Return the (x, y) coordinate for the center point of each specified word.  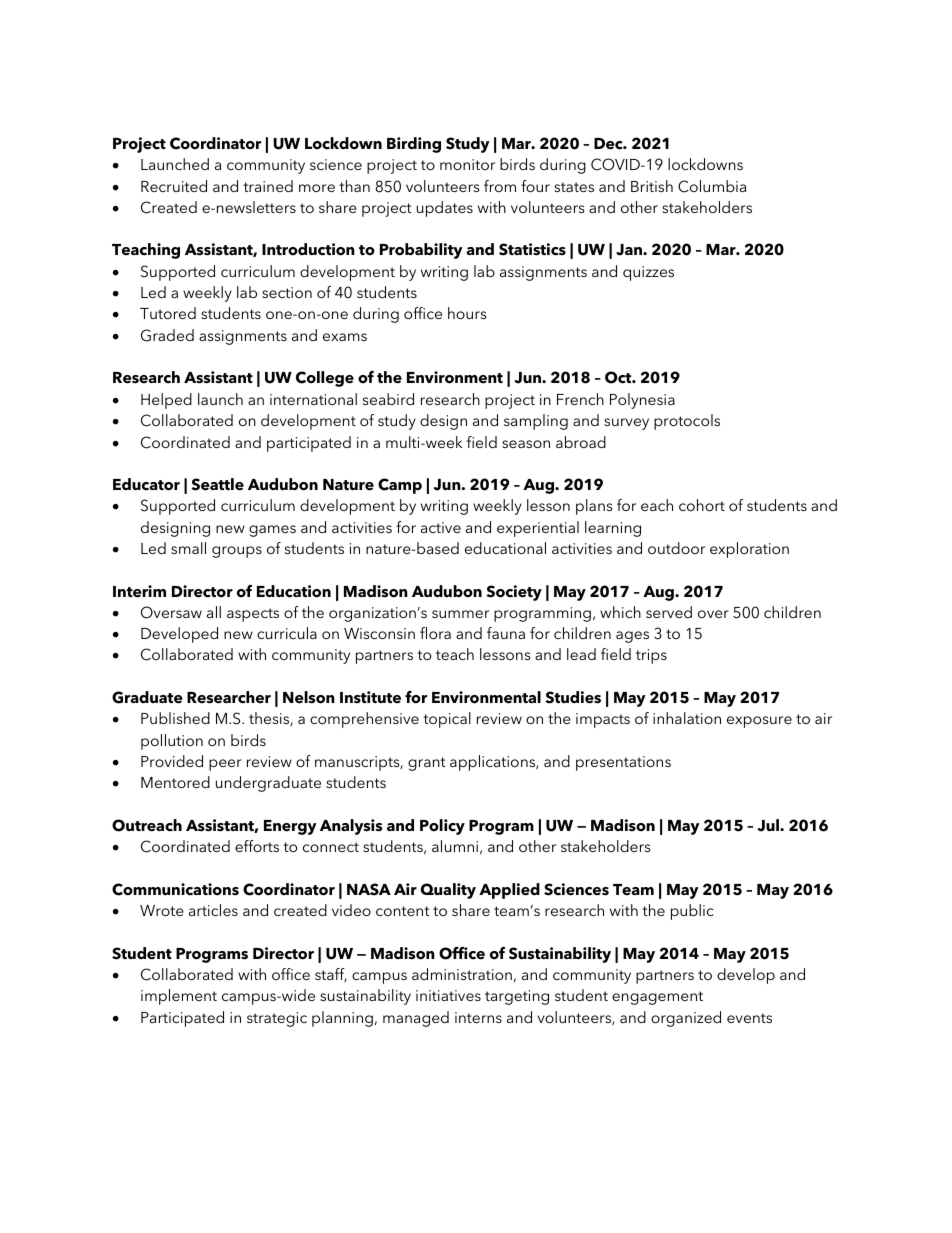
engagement (657, 998)
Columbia (712, 186)
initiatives (448, 995)
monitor (467, 164)
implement (179, 997)
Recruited (174, 186)
